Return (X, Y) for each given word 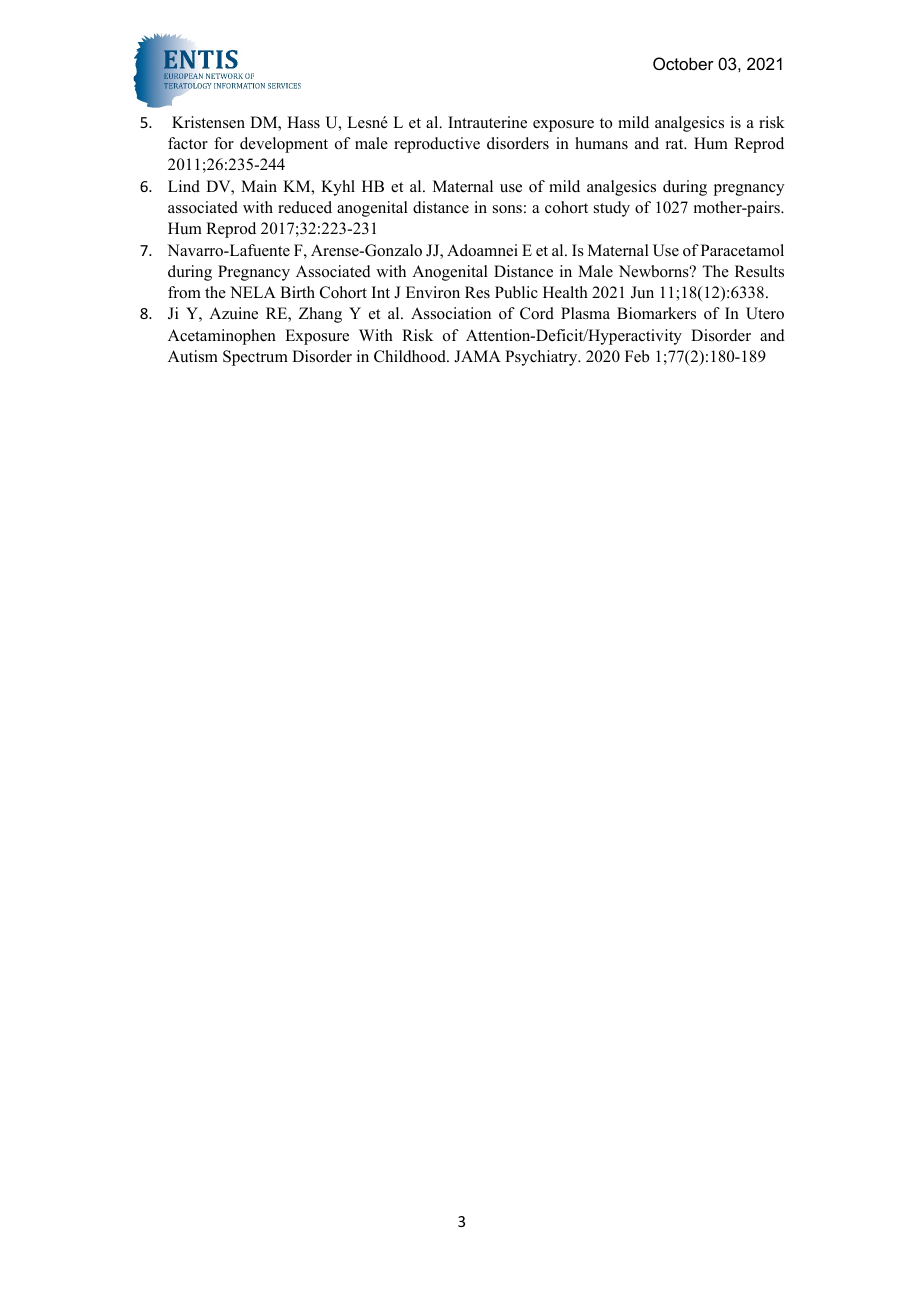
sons (507, 209)
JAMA (477, 356)
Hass (303, 122)
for (224, 143)
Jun (642, 292)
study (612, 209)
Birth (297, 292)
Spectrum (255, 358)
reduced (305, 207)
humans (601, 143)
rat (676, 144)
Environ (433, 292)
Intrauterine (487, 122)
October (683, 63)
